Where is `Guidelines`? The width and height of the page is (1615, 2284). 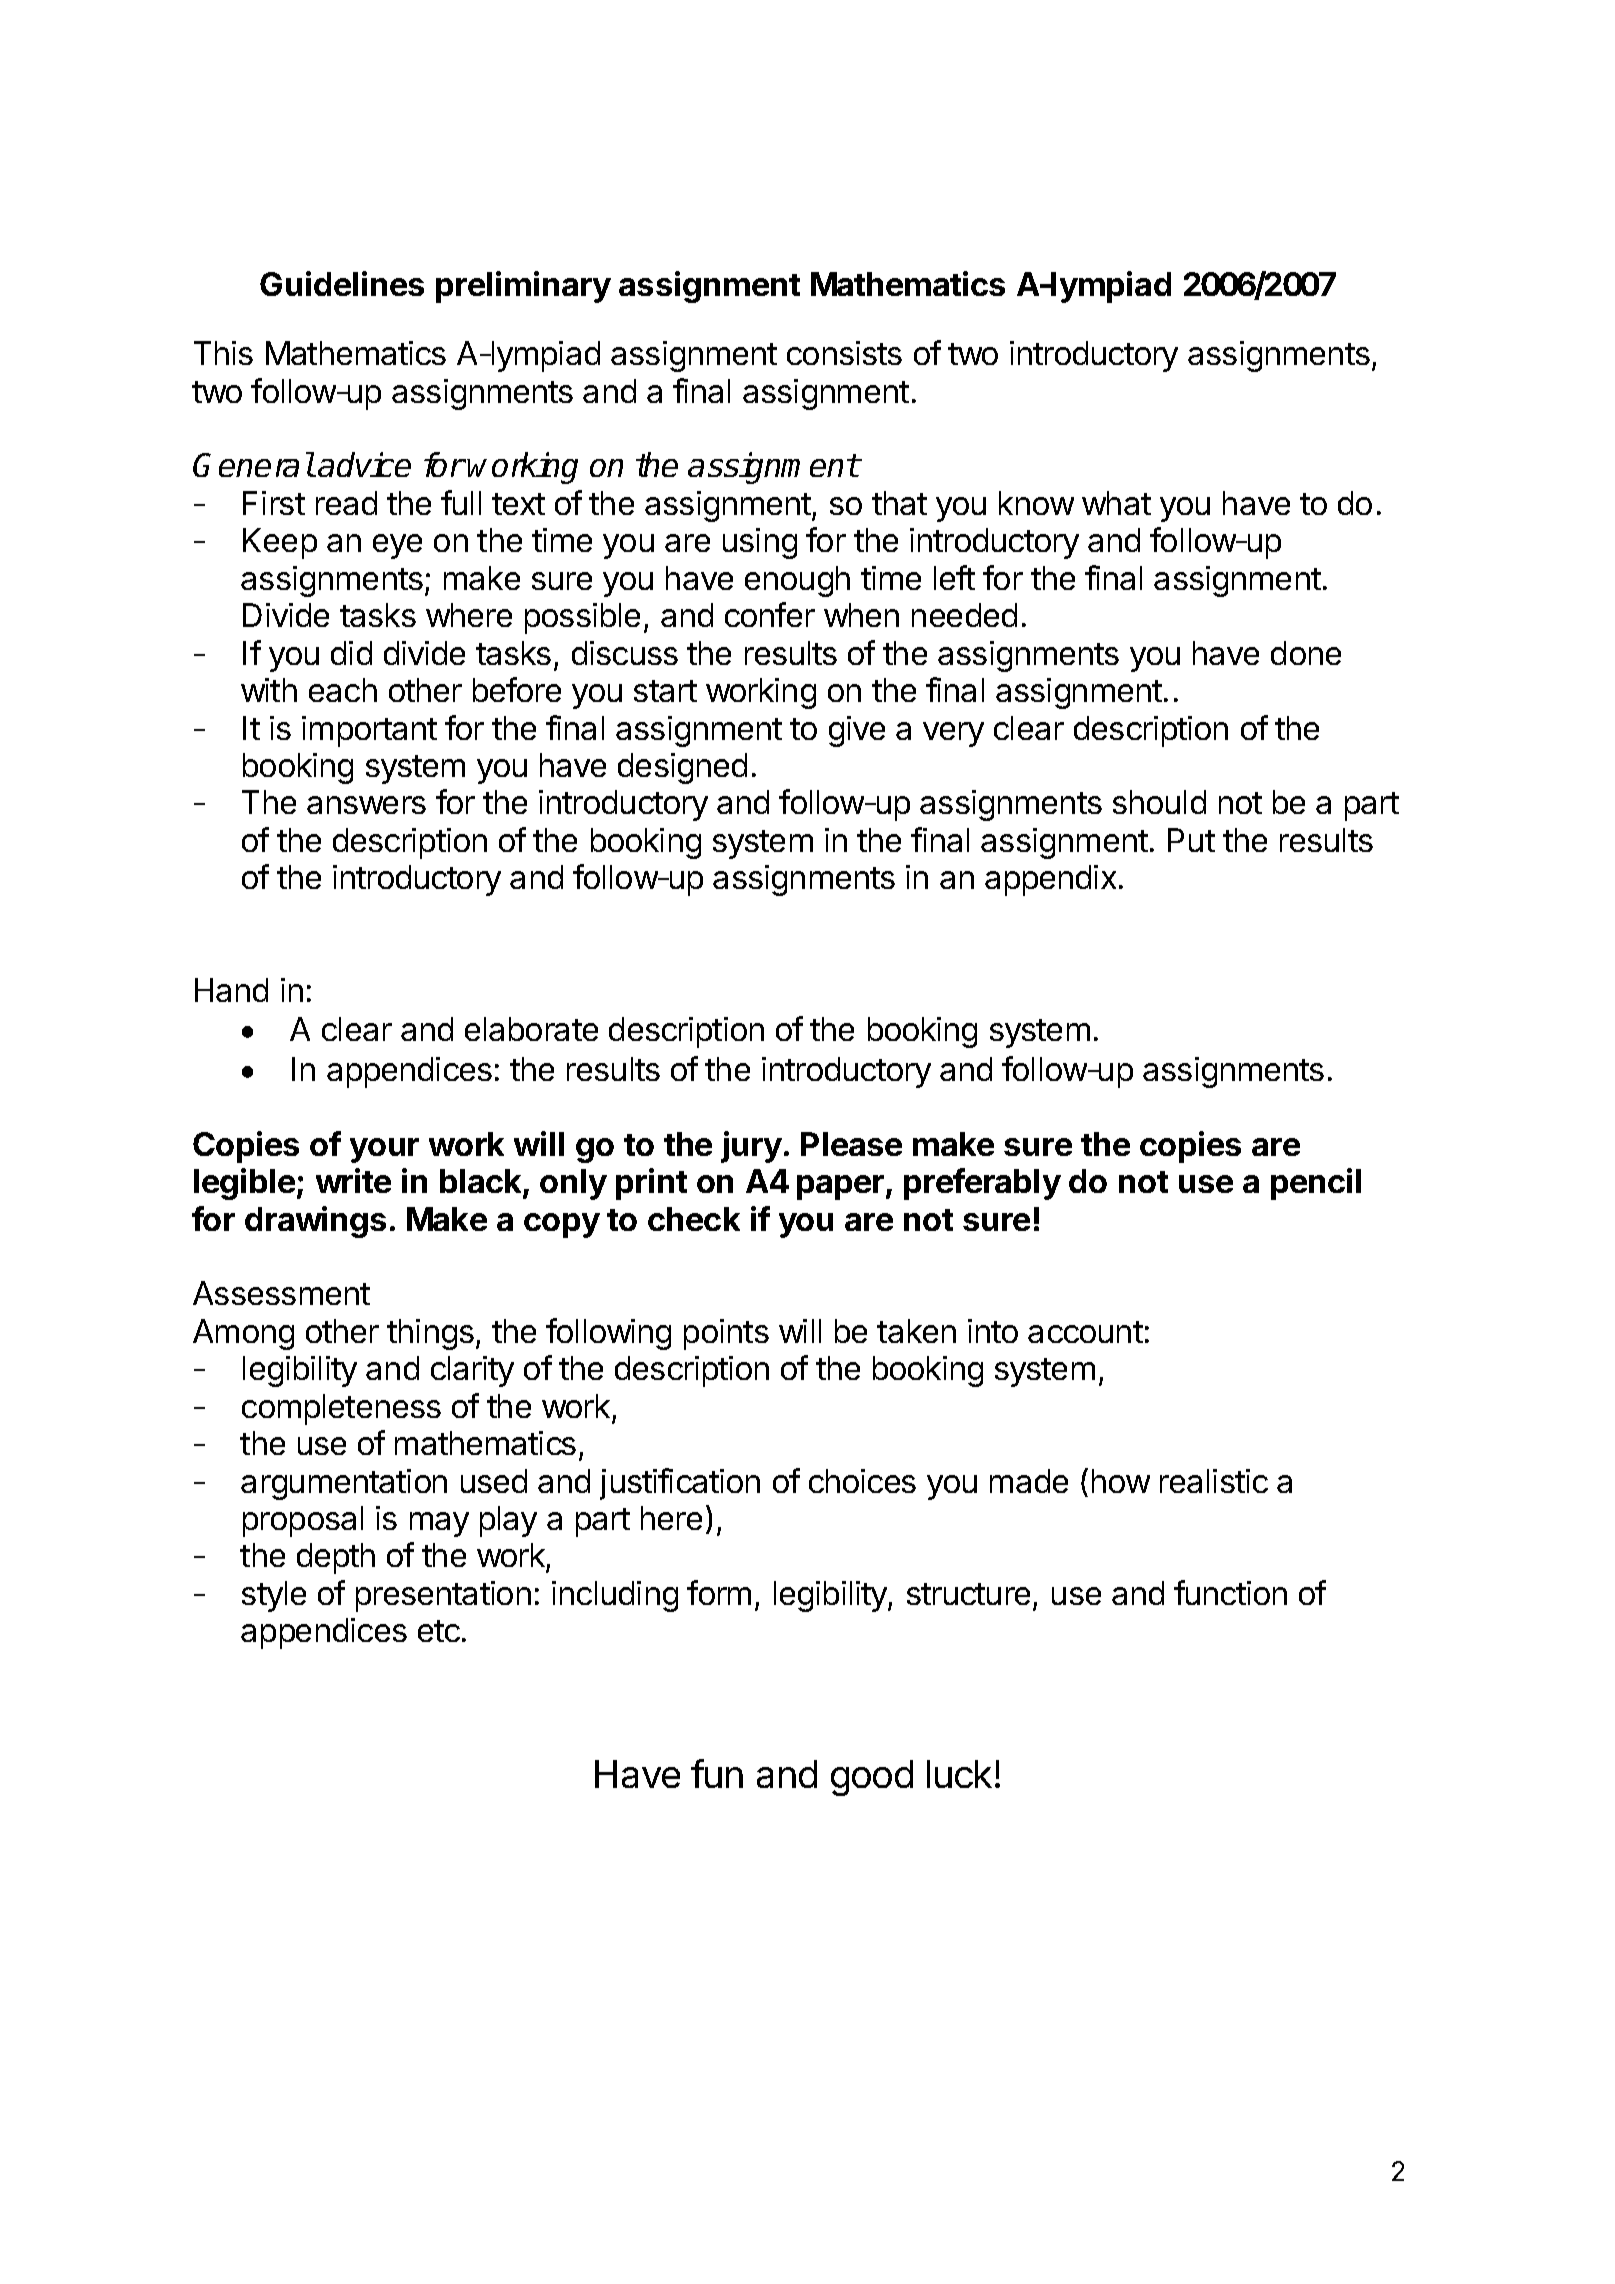 Guidelines is located at coordinates (342, 283).
